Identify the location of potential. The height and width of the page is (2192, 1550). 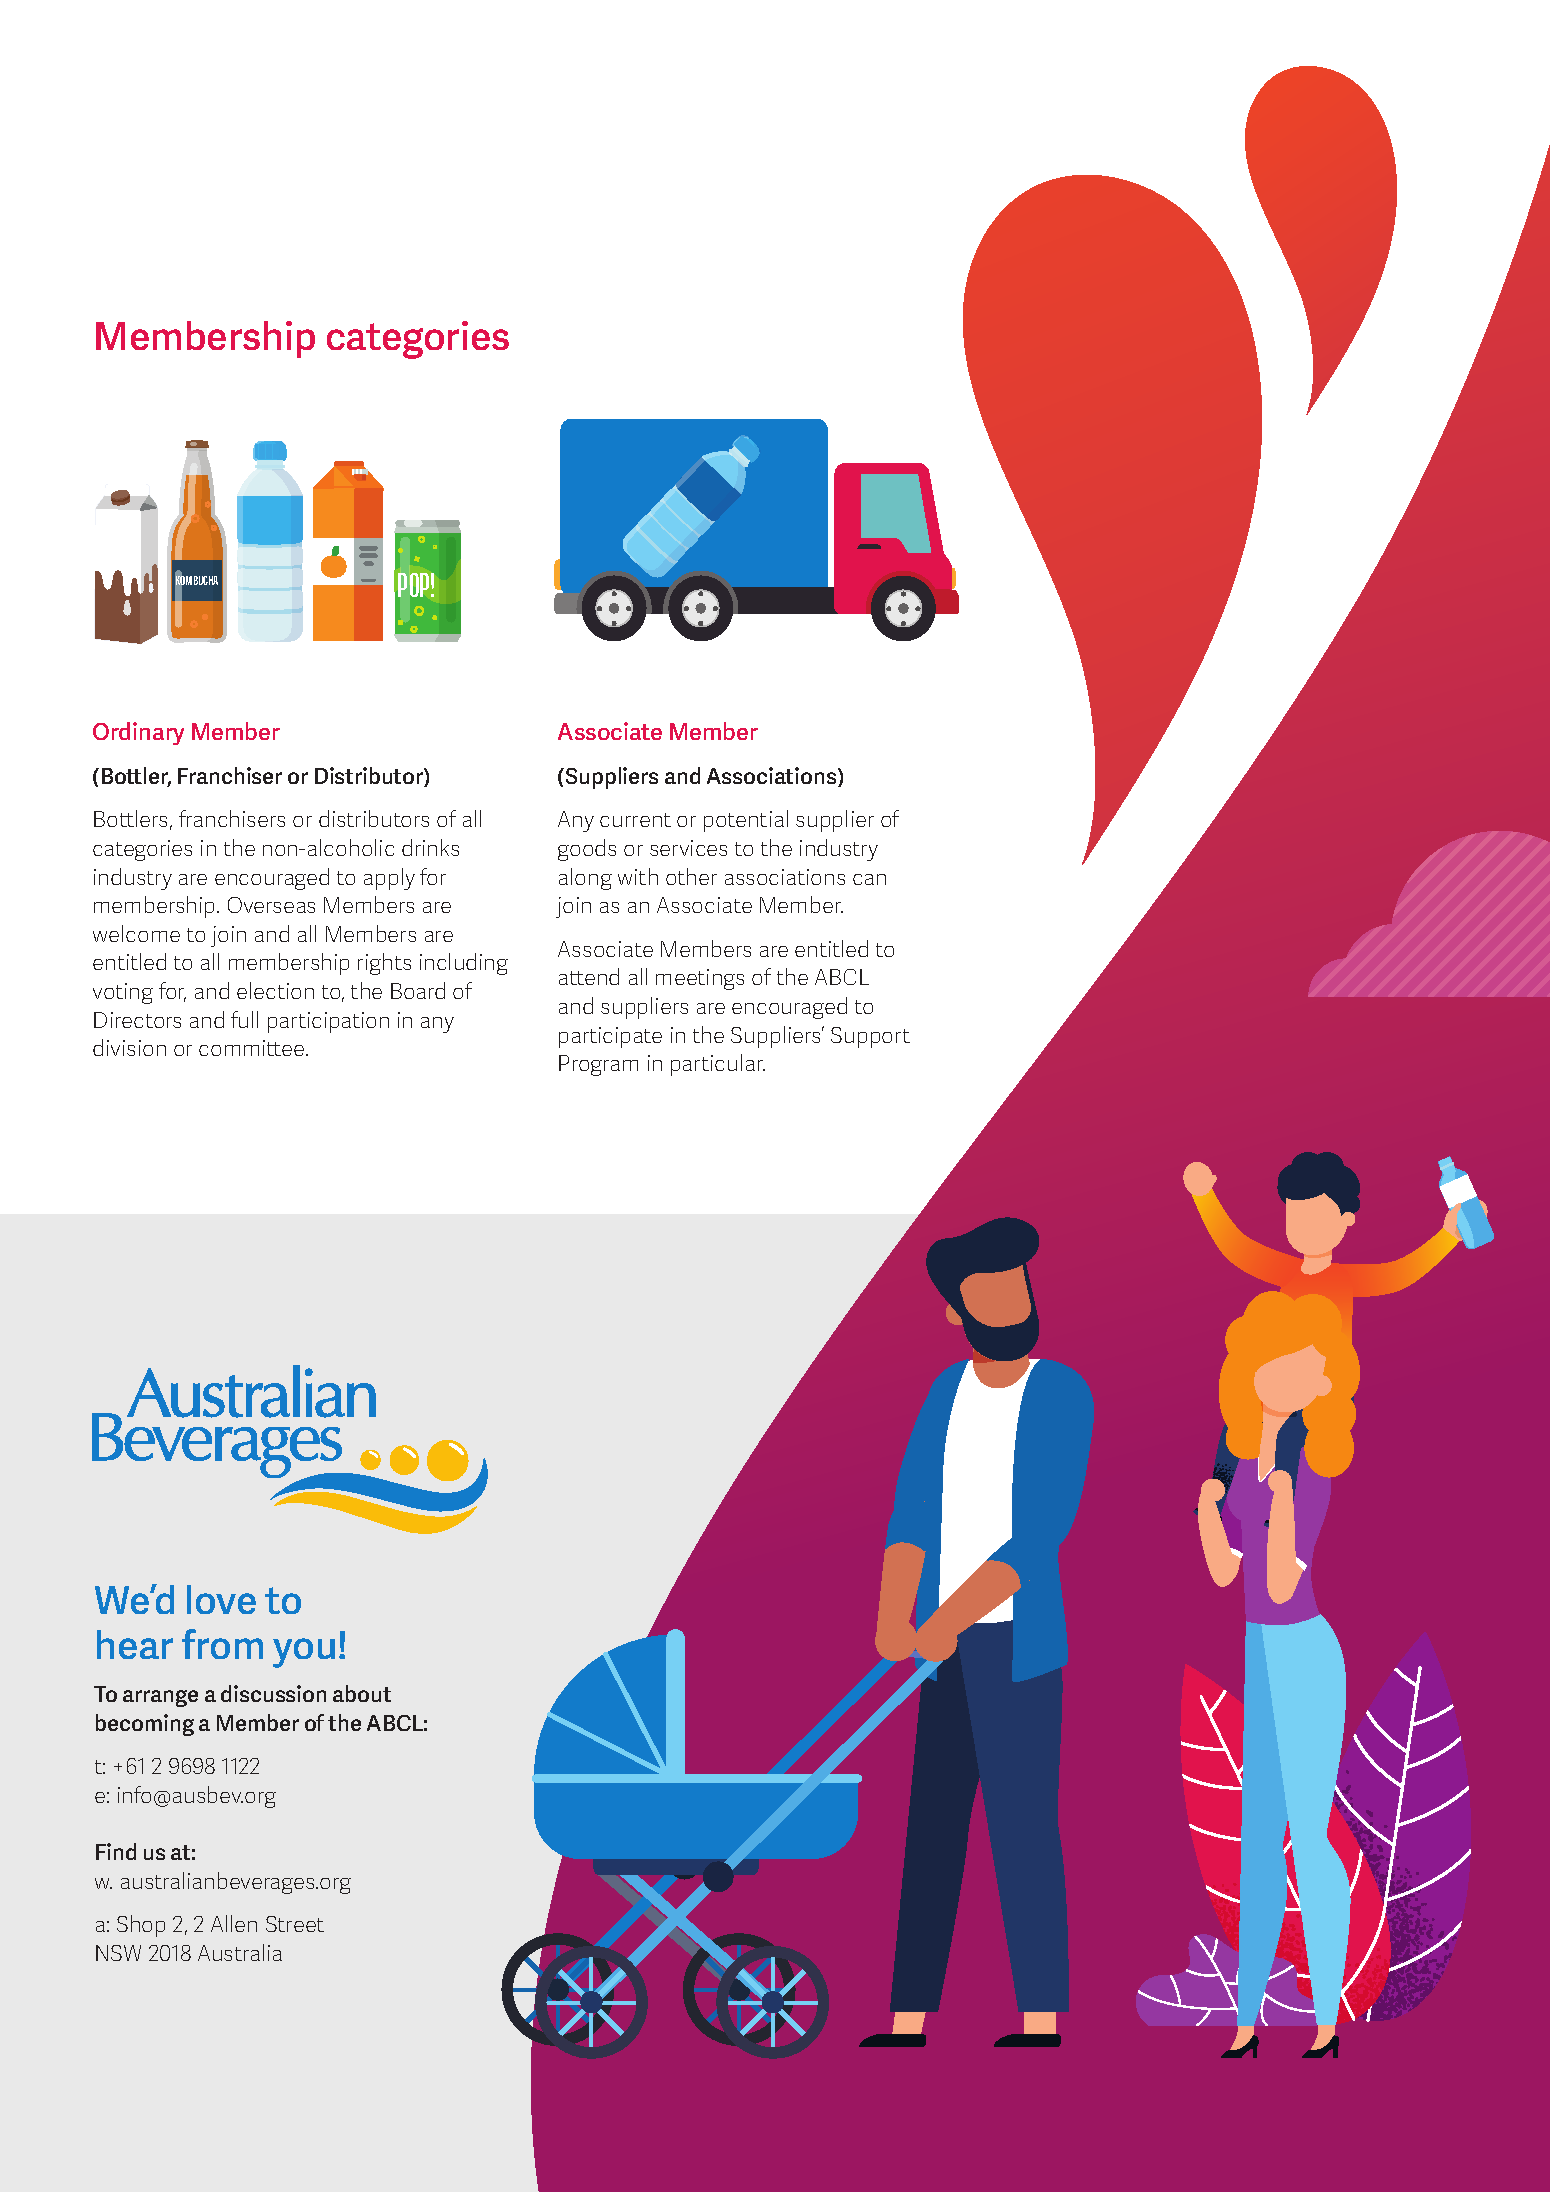
(746, 821).
